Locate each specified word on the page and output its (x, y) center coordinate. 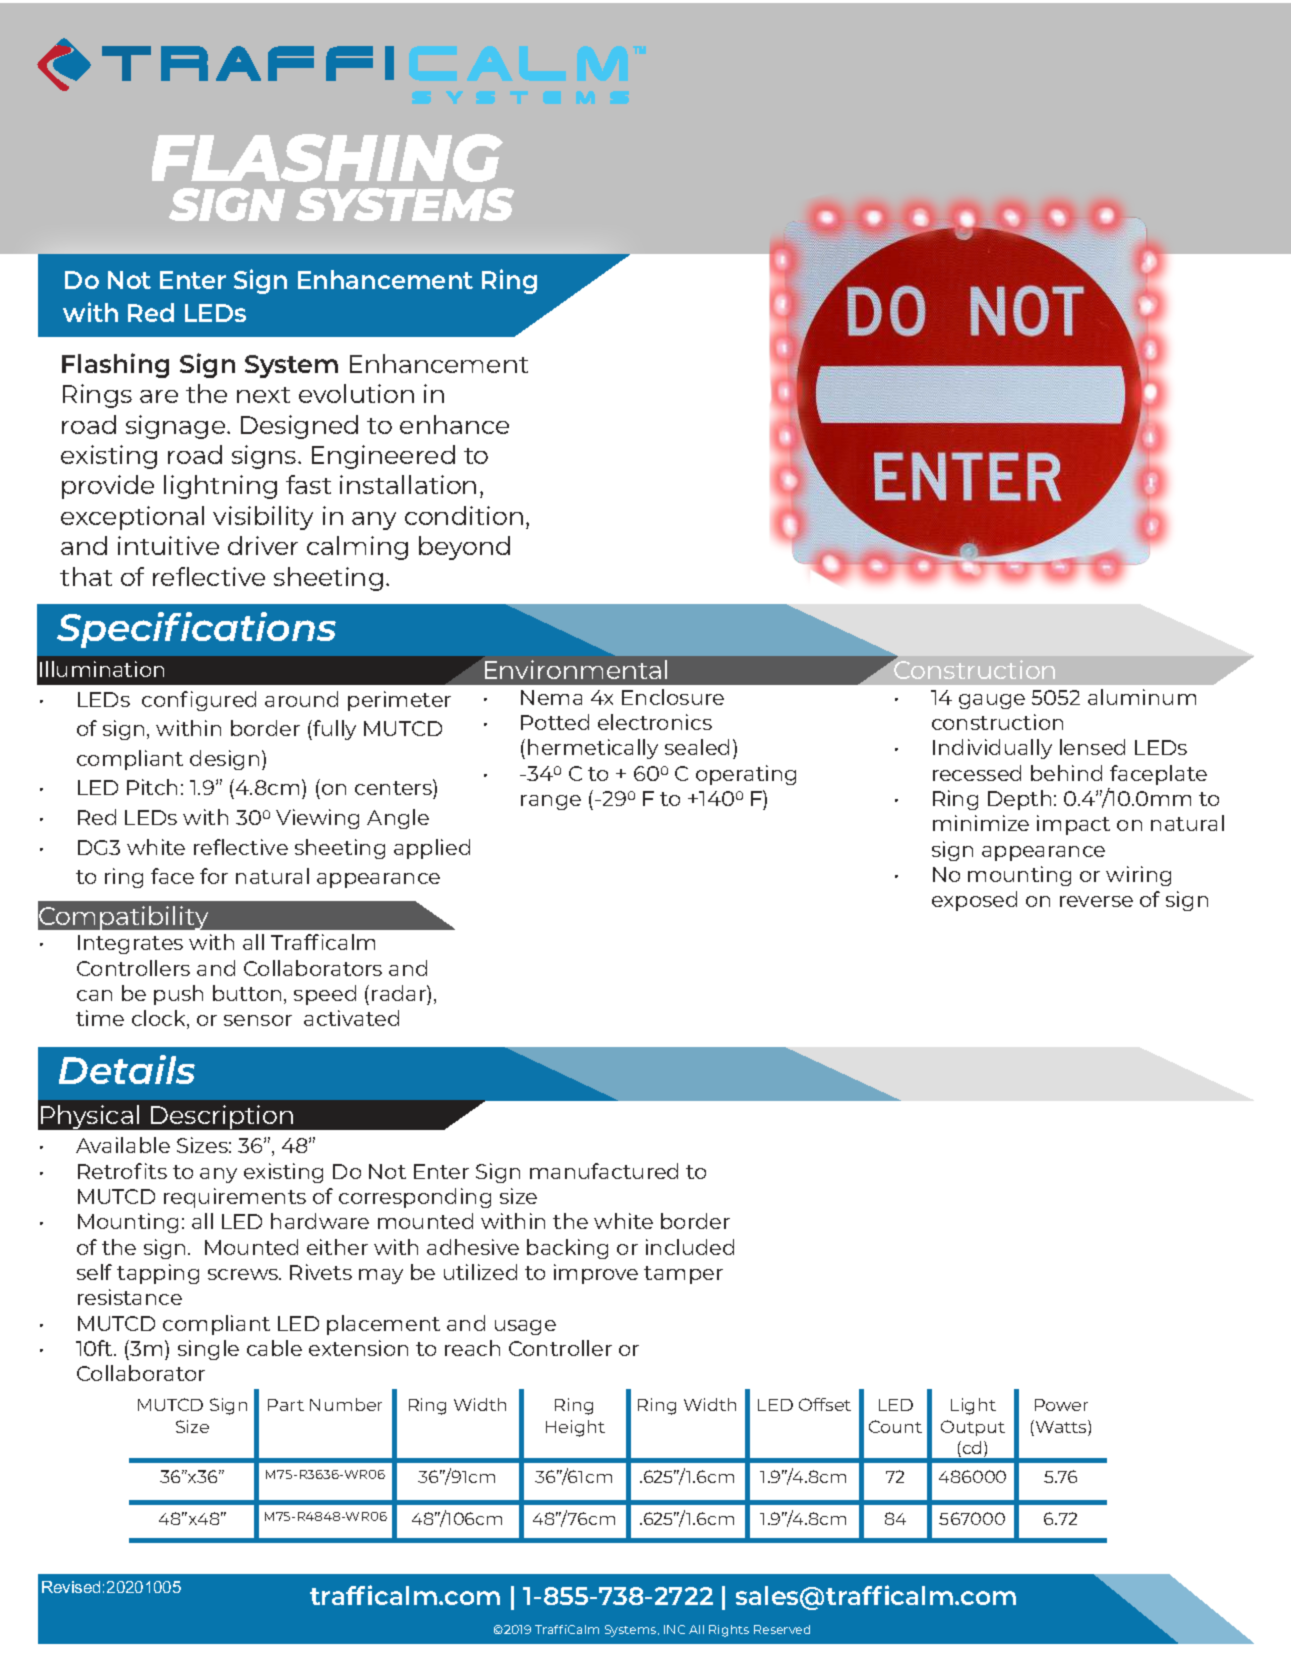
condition (464, 515)
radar (400, 993)
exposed (974, 901)
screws (244, 1274)
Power (1061, 1405)
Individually (992, 749)
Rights (729, 1631)
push (178, 995)
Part (286, 1405)
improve (596, 1274)
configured (199, 701)
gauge (992, 701)
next (263, 395)
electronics (655, 722)
